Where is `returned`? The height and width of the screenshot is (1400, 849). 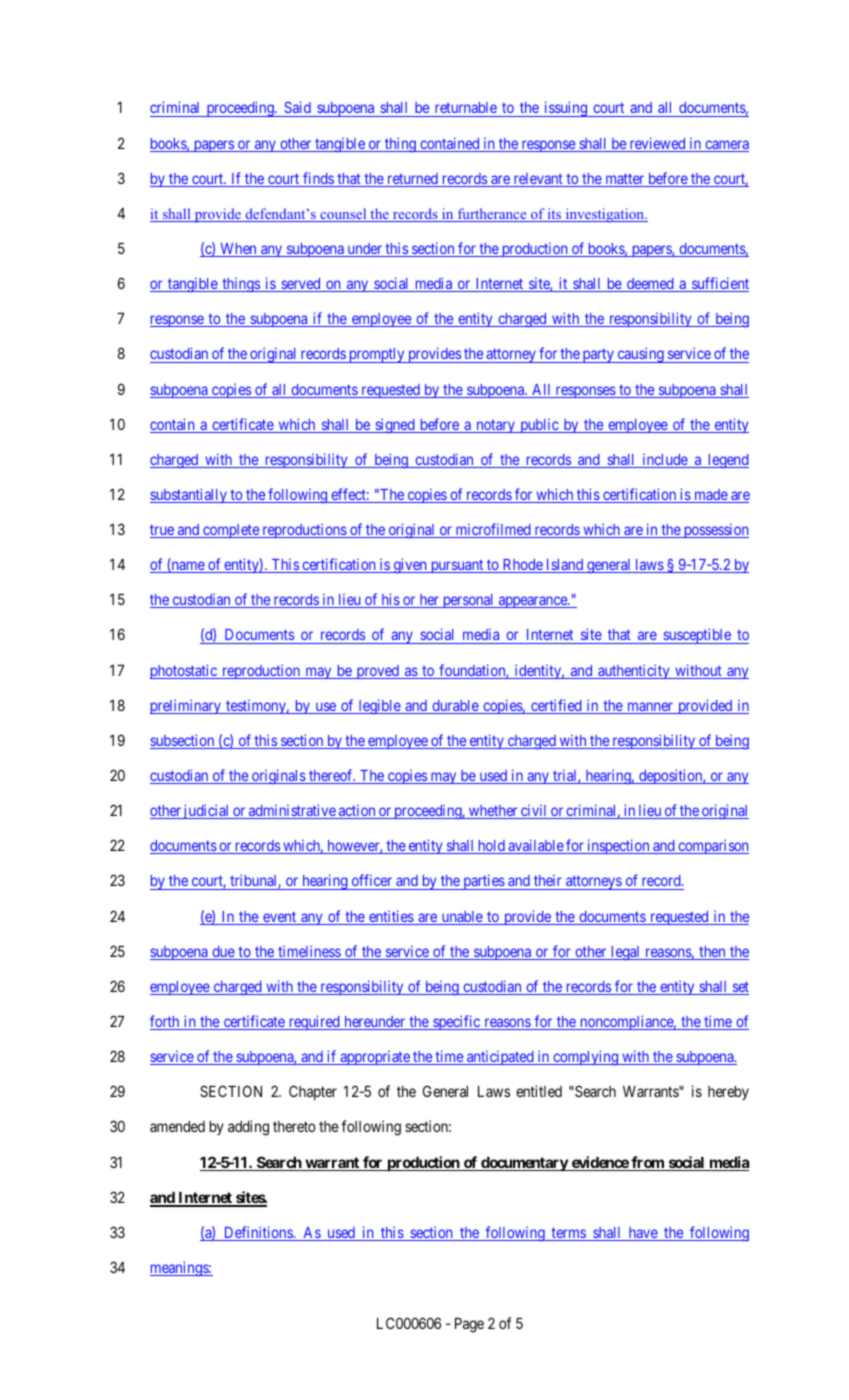
returned is located at coordinates (412, 180).
